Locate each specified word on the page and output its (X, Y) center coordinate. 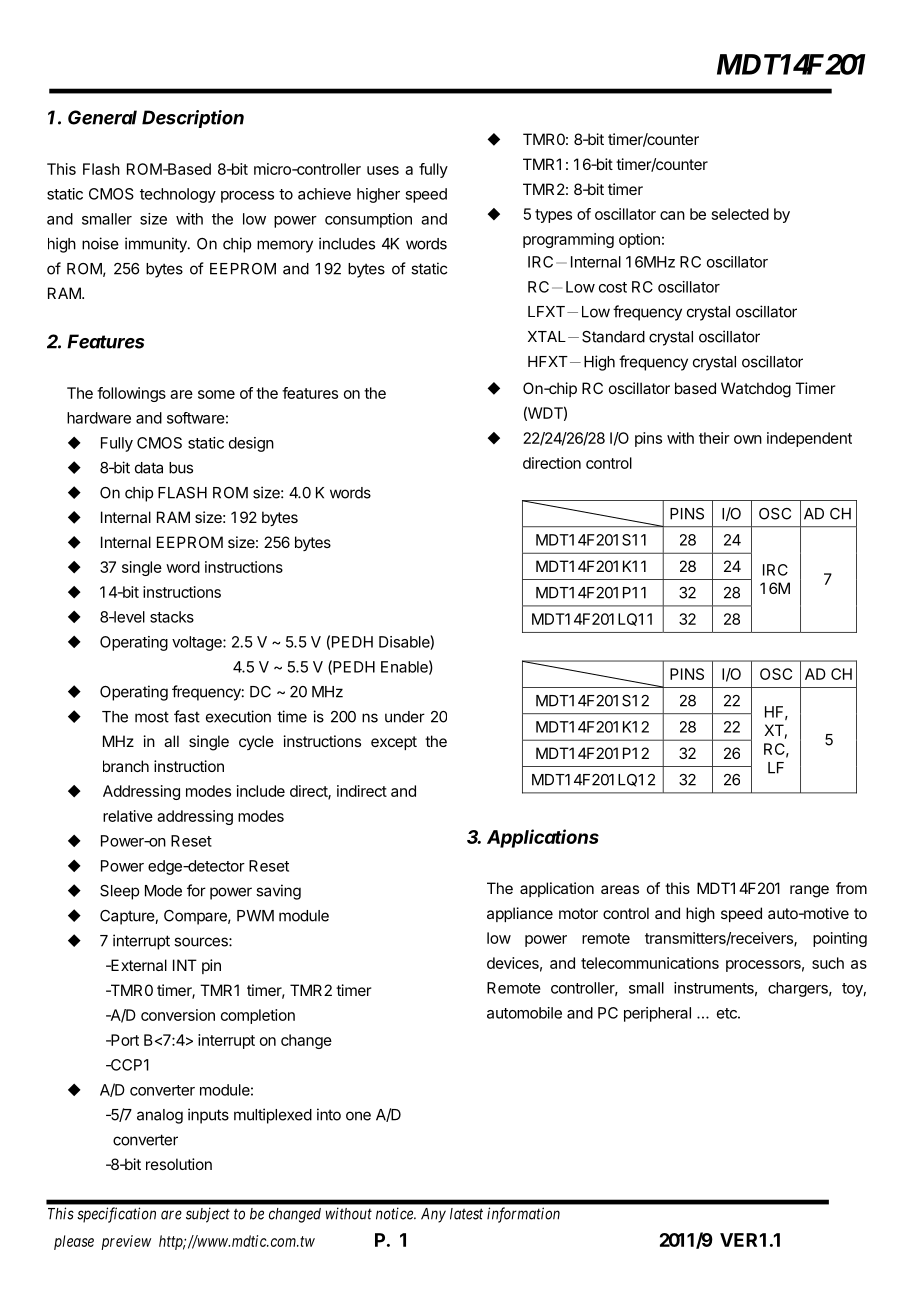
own (748, 439)
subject (208, 1215)
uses (383, 170)
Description (193, 119)
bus (181, 468)
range (809, 891)
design (251, 444)
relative (128, 816)
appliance (520, 914)
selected (740, 214)
